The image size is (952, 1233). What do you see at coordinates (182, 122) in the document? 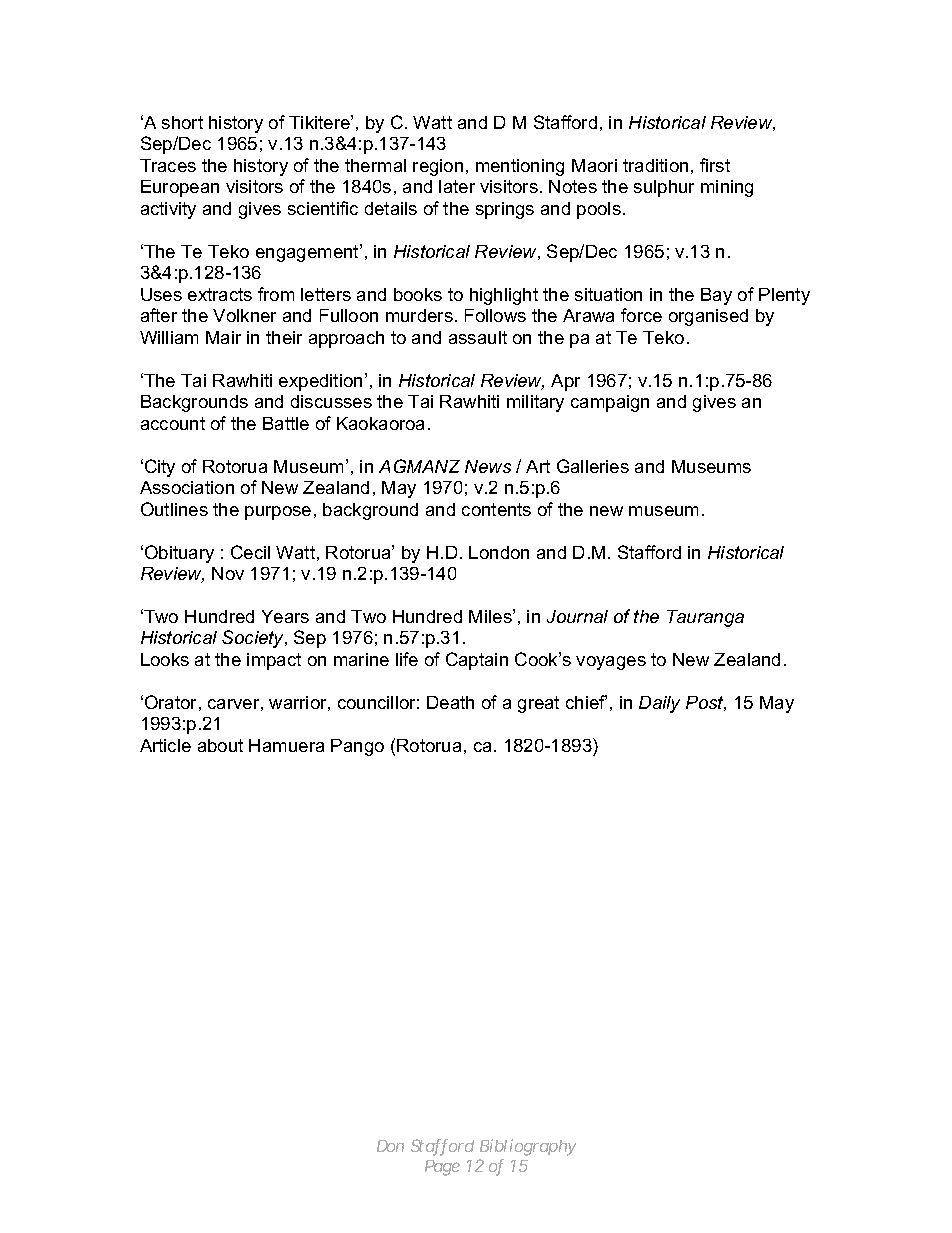
I see `short` at bounding box center [182, 122].
